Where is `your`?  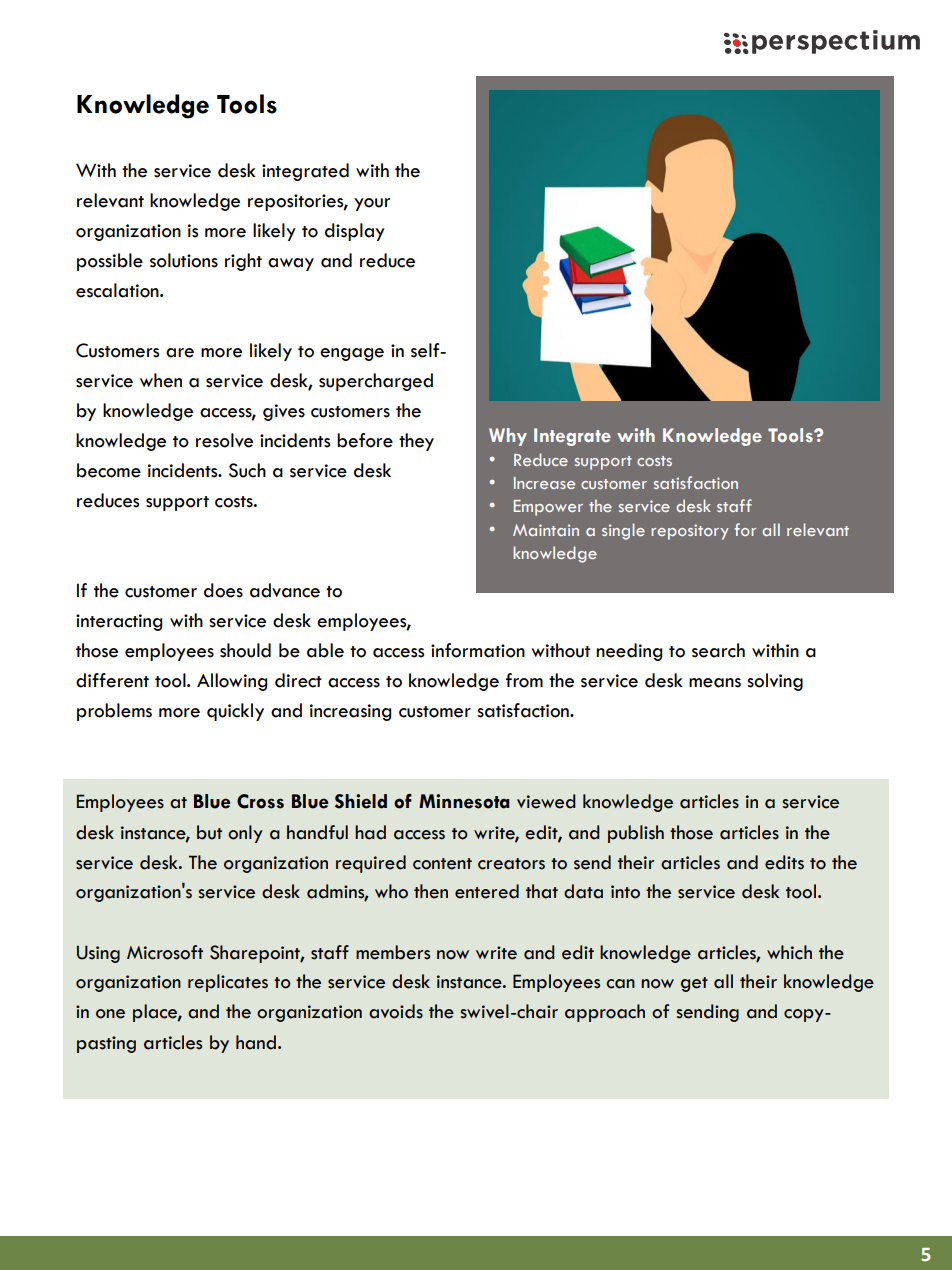
your is located at coordinates (372, 204).
